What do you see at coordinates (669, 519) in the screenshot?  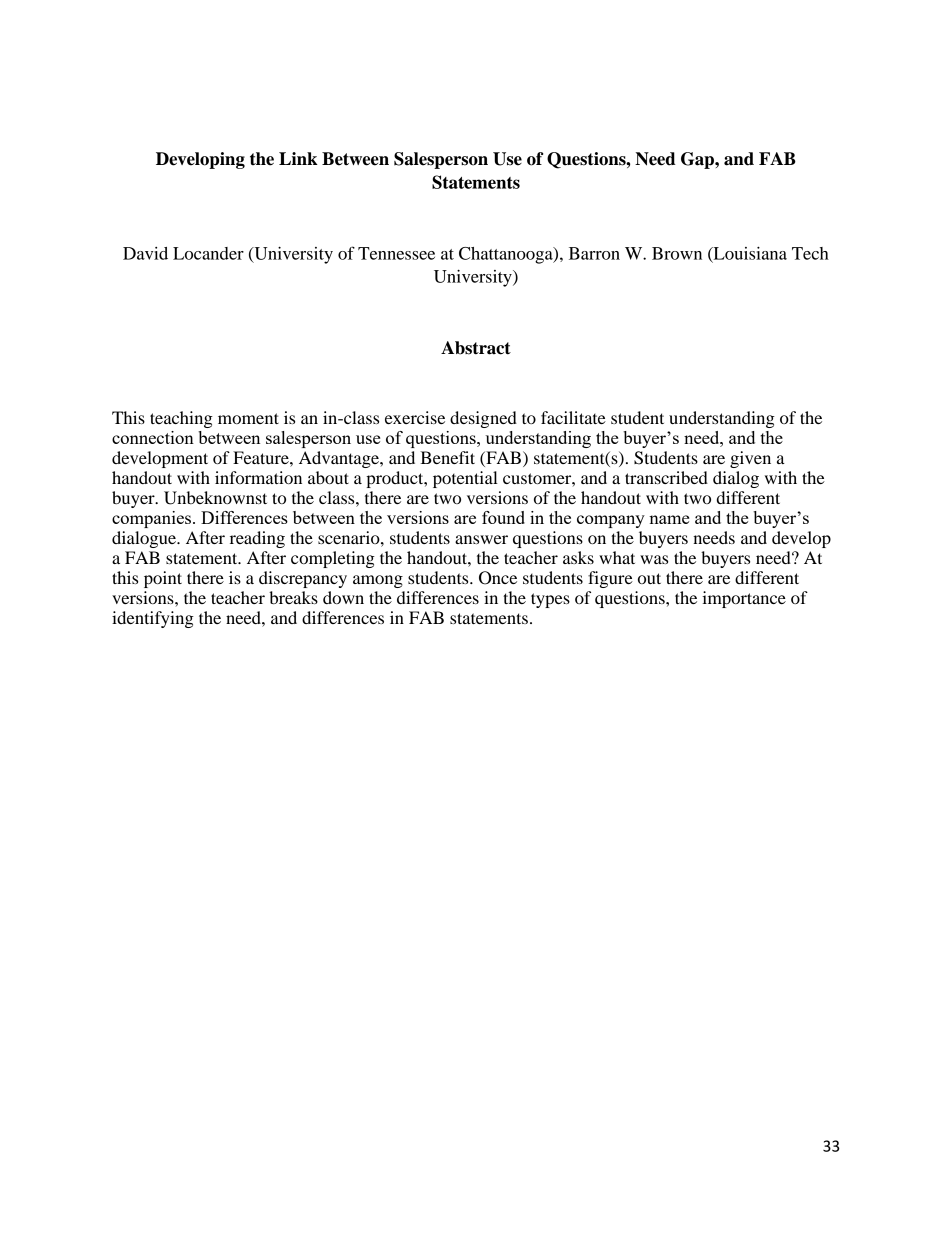 I see `name` at bounding box center [669, 519].
